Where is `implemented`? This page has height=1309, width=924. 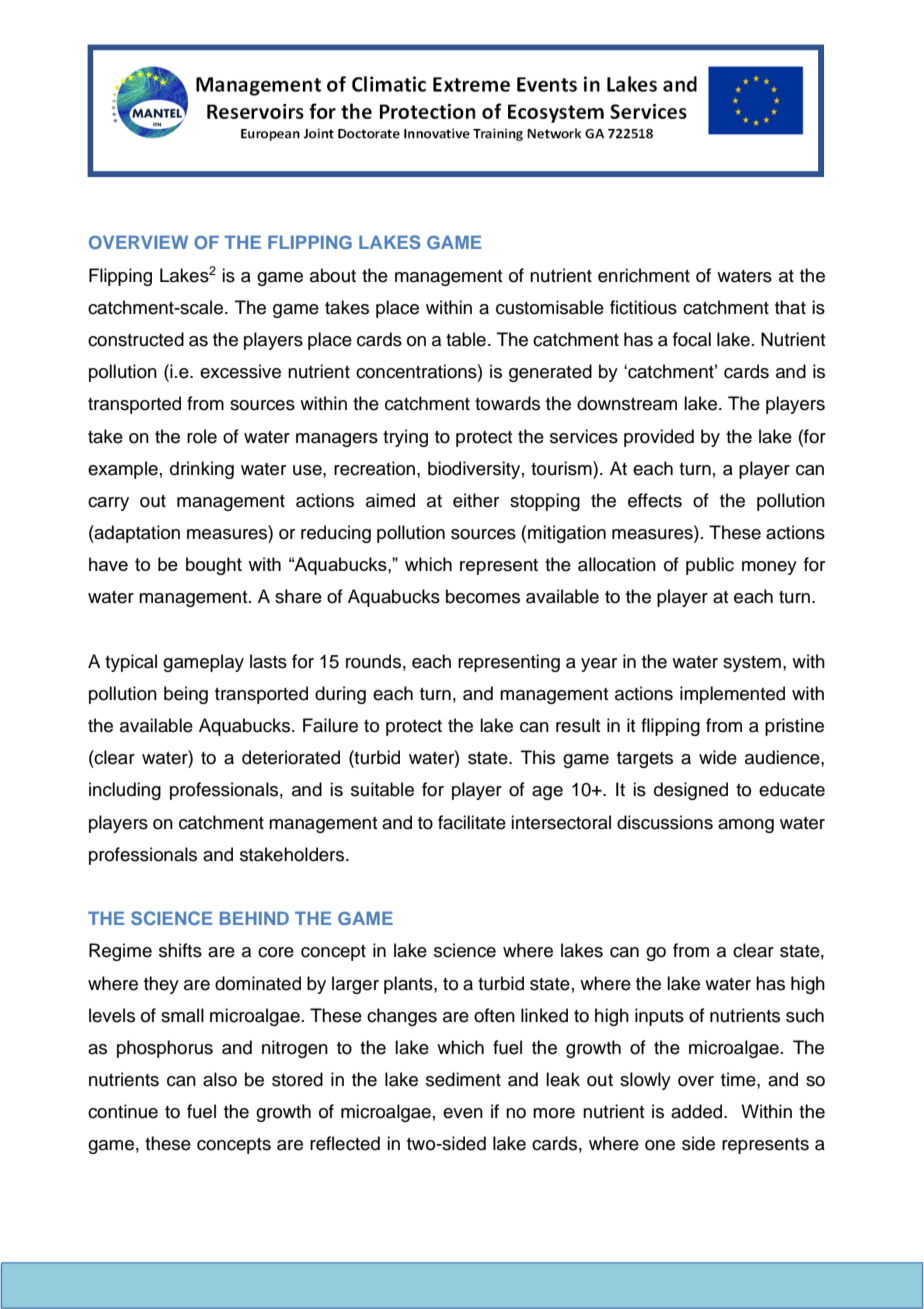
implemented is located at coordinates (732, 695).
